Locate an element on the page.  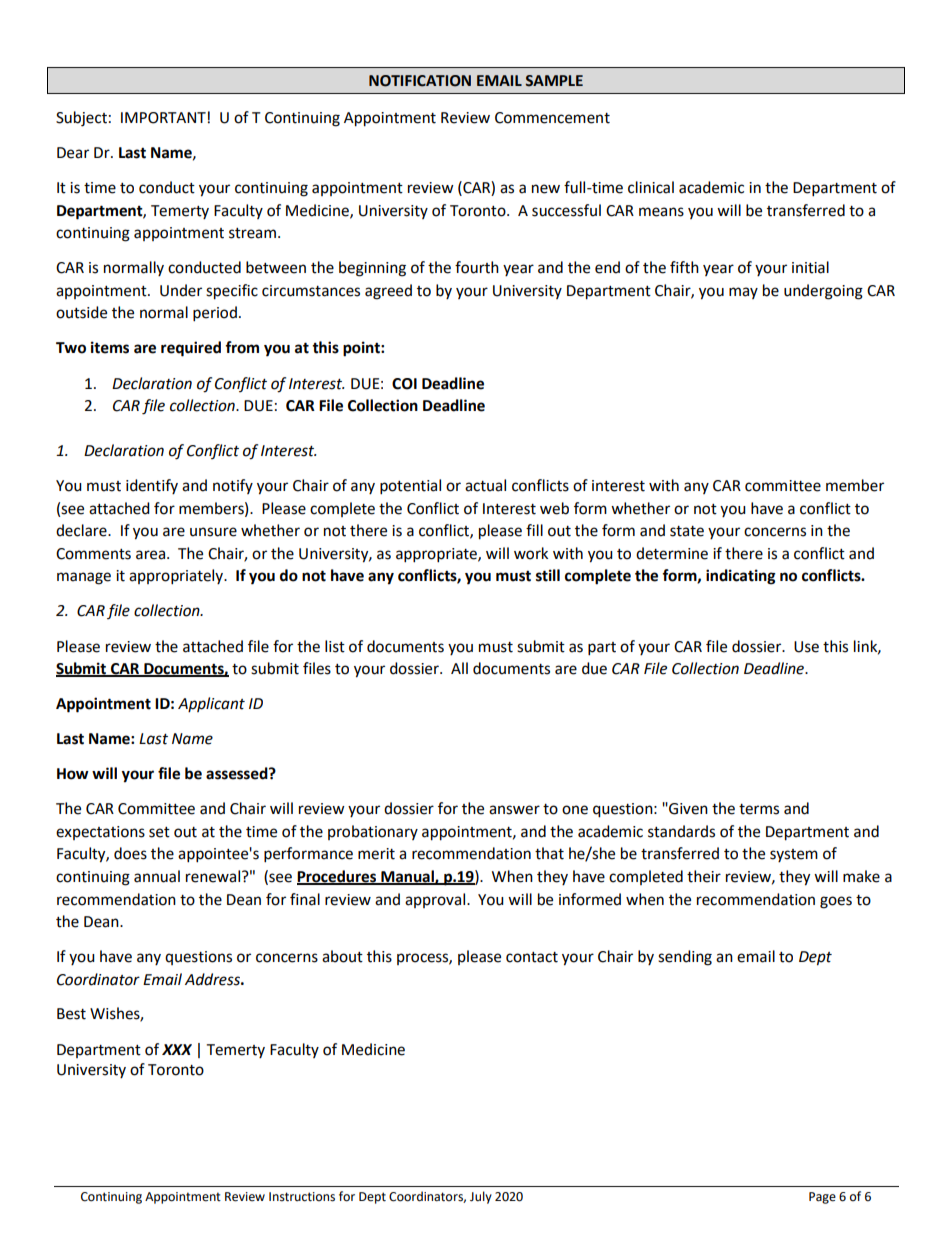
NOTIFICATION is located at coordinates (420, 81).
